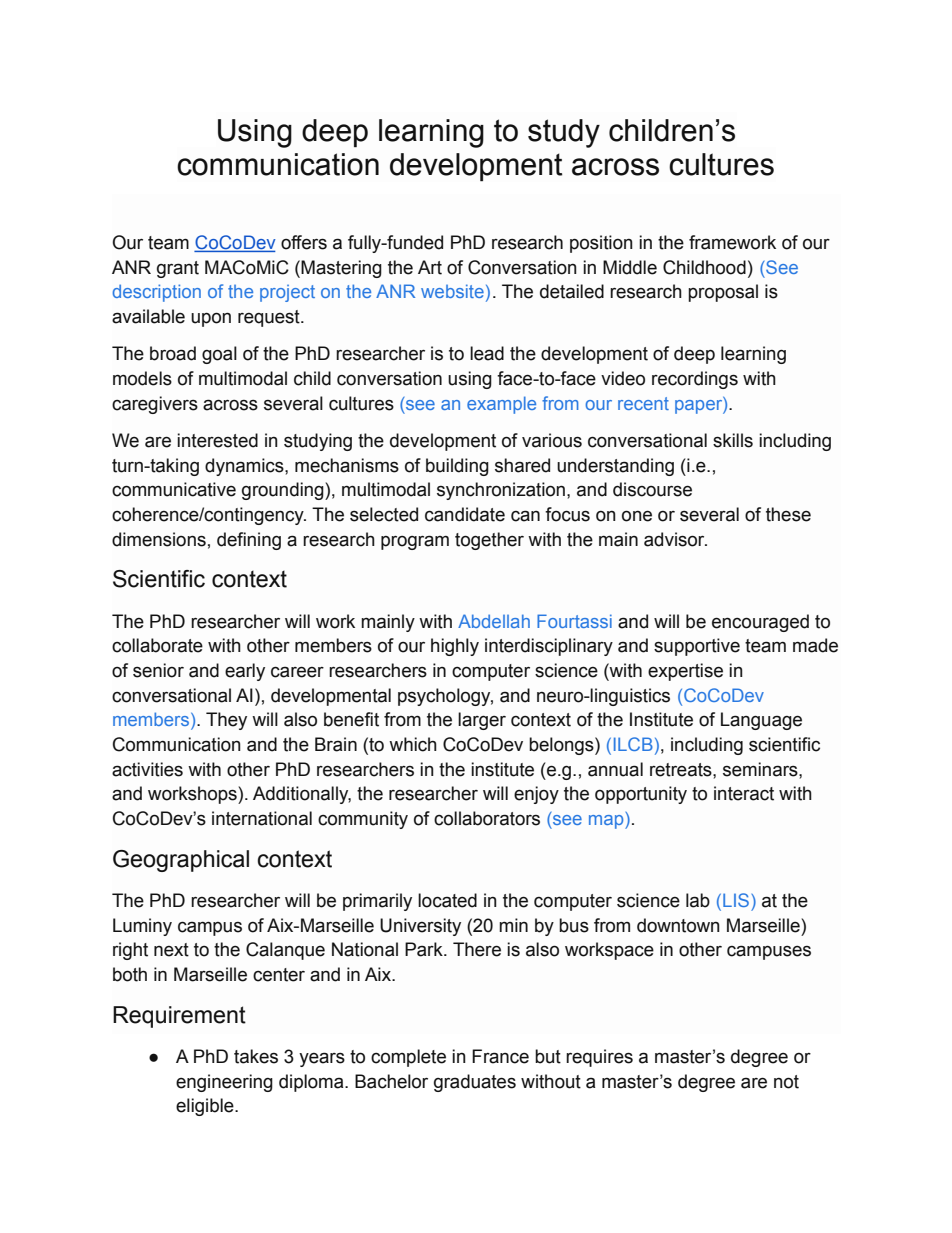  I want to click on proposal, so click(723, 293).
